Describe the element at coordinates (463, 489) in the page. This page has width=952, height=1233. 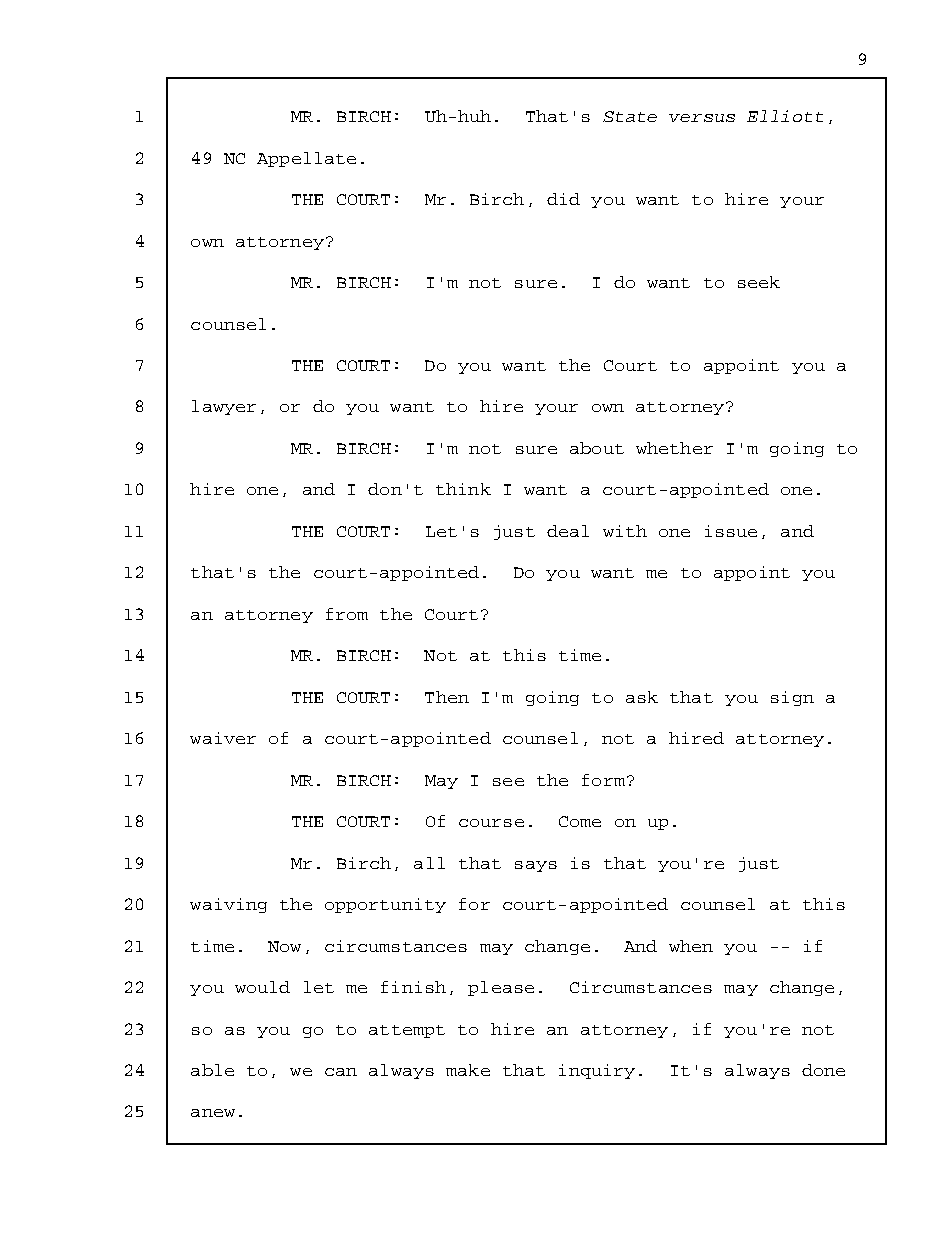
I see `think` at that location.
